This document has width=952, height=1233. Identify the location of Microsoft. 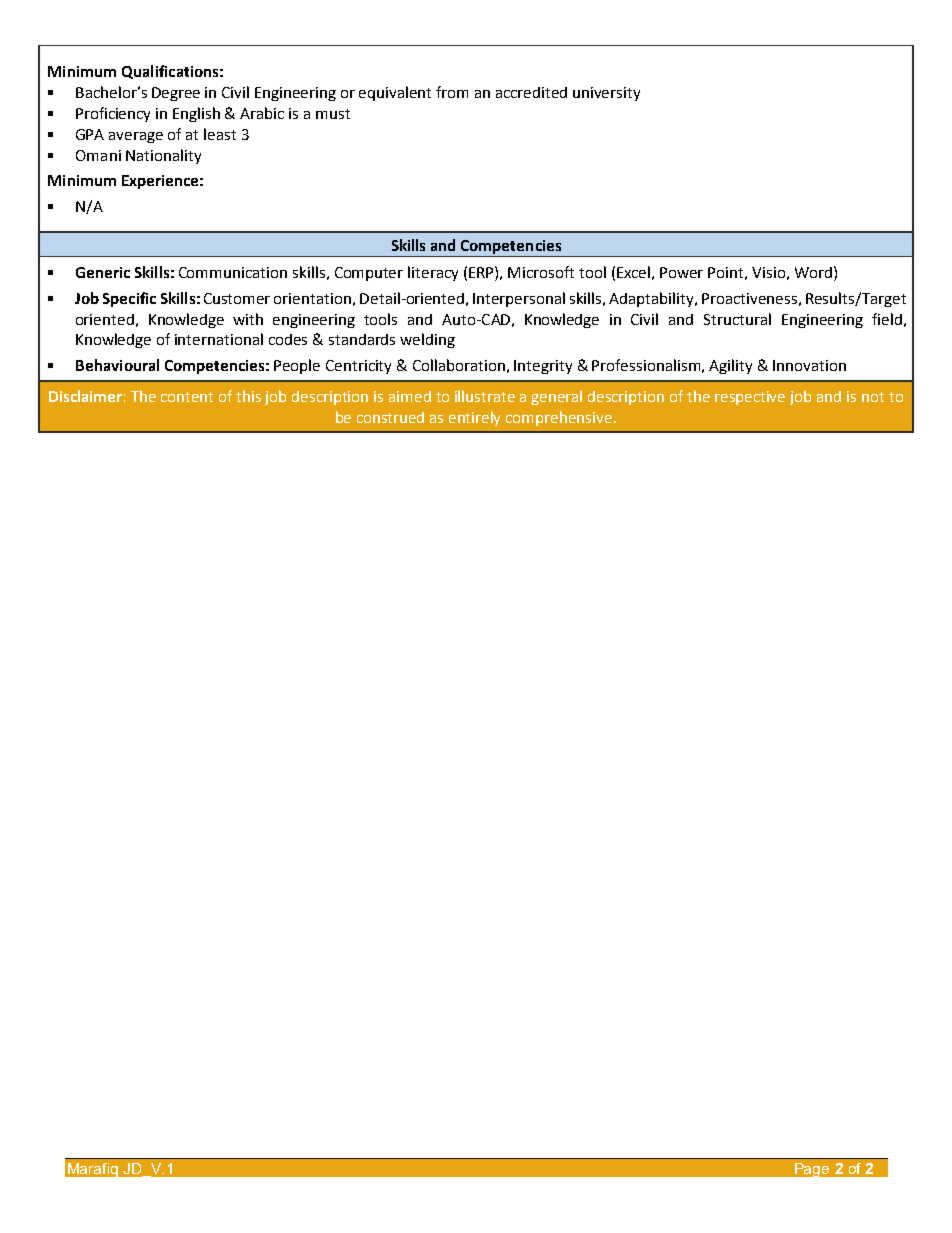
(541, 272).
